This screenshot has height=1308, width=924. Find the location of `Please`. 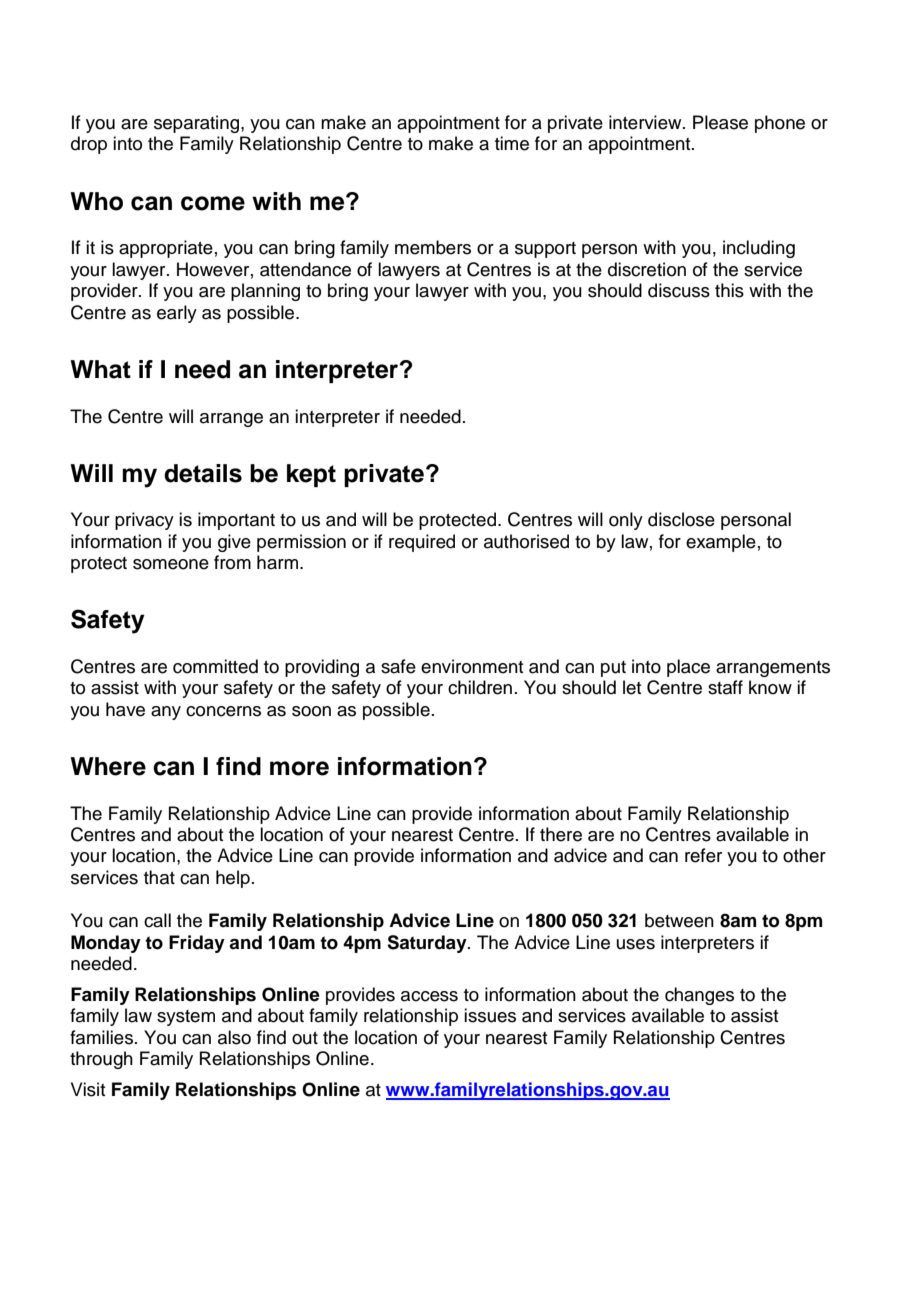

Please is located at coordinates (720, 122).
